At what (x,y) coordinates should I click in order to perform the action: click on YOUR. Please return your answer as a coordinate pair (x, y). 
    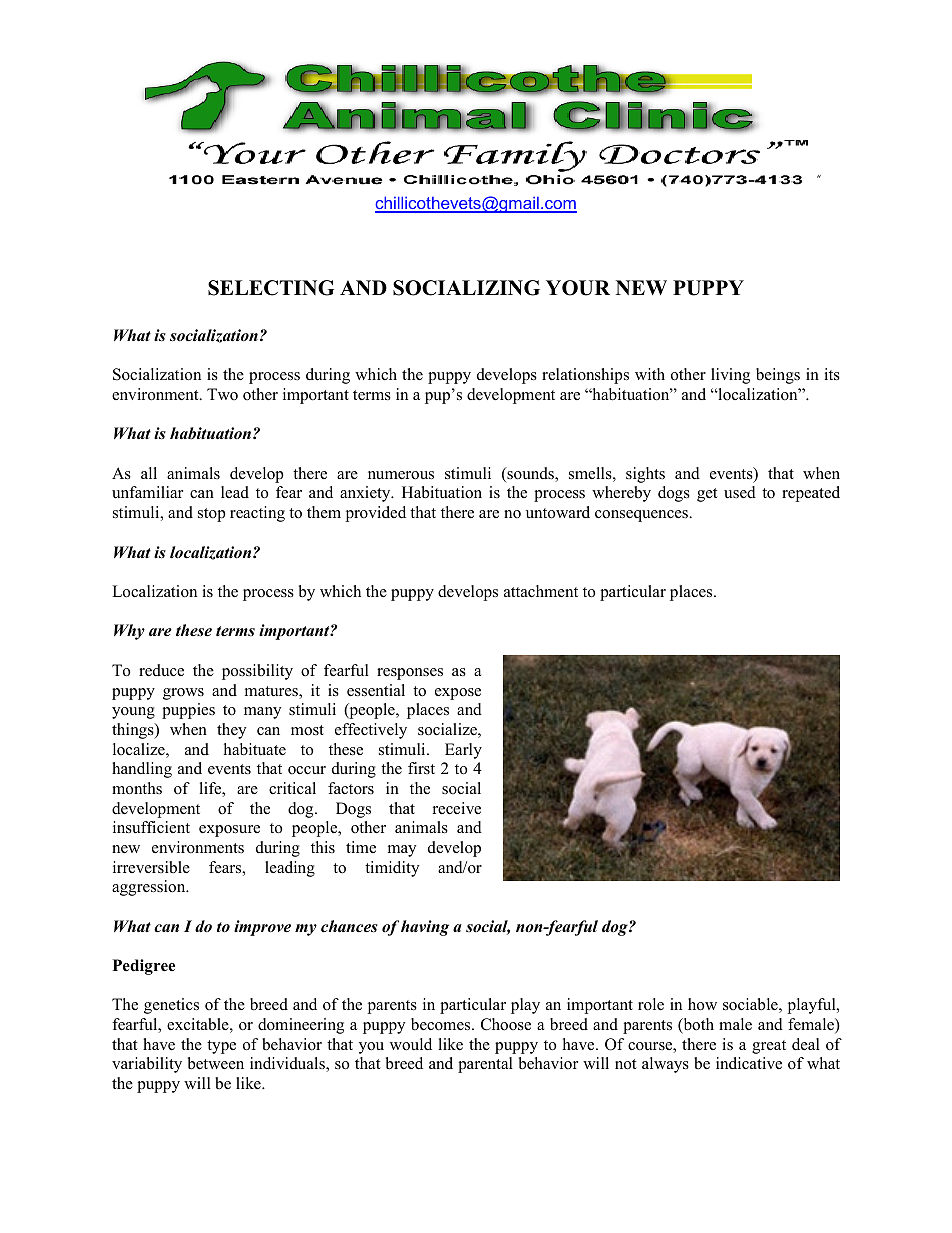
    Looking at the image, I should click on (578, 288).
